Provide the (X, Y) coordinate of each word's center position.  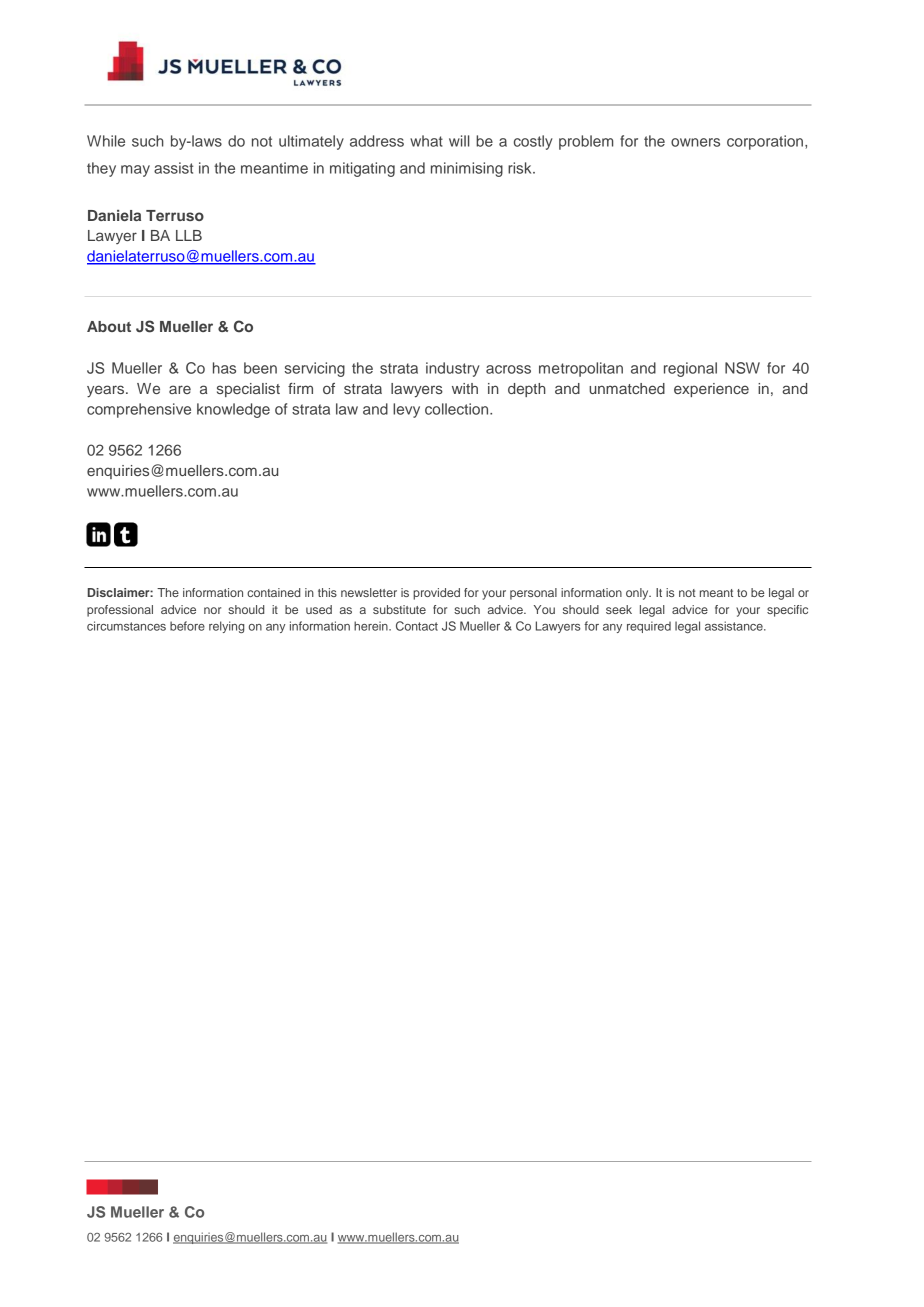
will (459, 141)
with (465, 388)
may (135, 171)
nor (212, 610)
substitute (399, 609)
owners (695, 142)
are (180, 389)
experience (711, 390)
